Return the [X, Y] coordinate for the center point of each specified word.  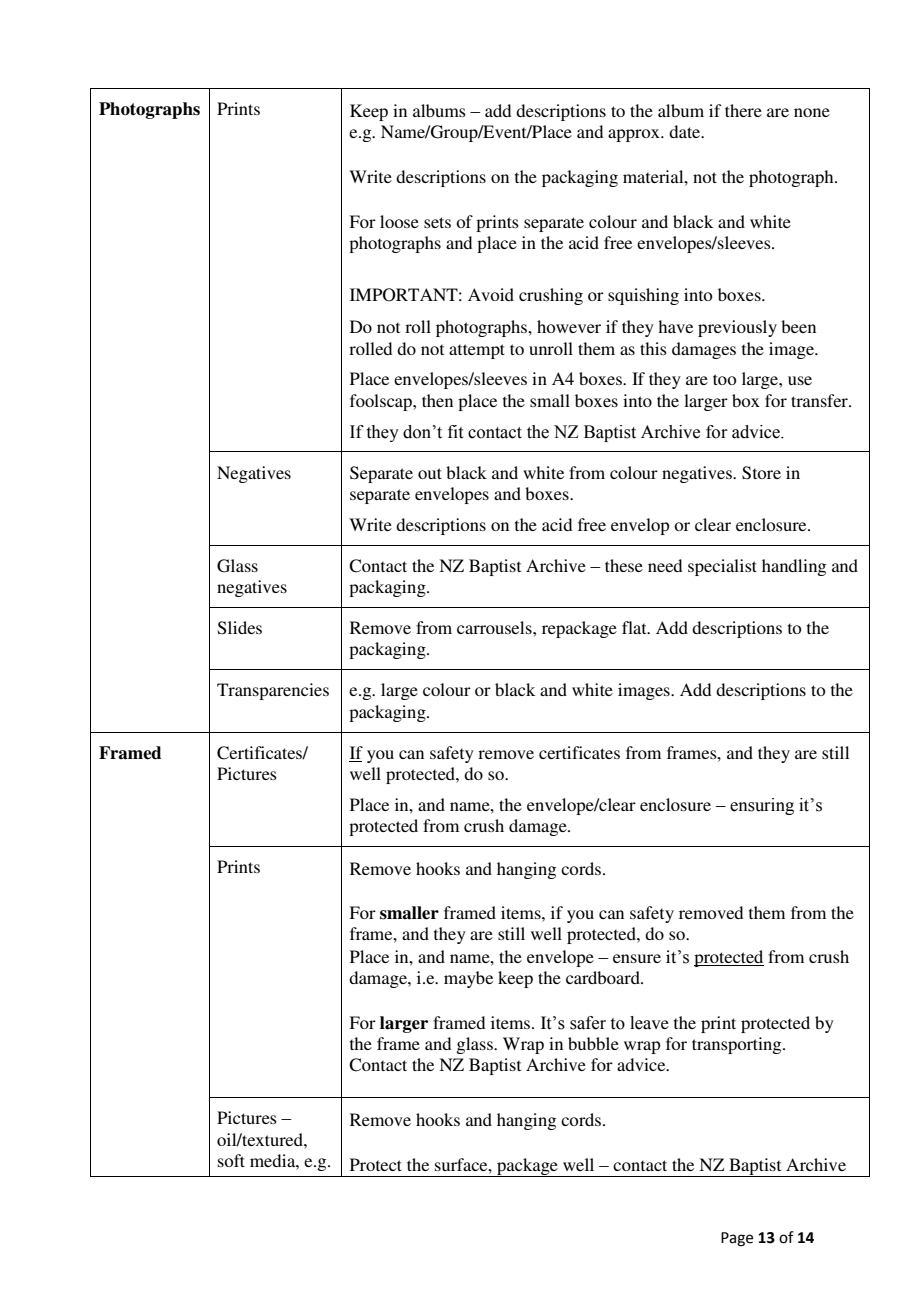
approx [635, 135]
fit [455, 432]
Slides [240, 628]
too [724, 379]
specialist [722, 567]
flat [635, 627]
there [743, 110]
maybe [468, 979]
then [437, 400]
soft [231, 1160]
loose [399, 221]
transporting [738, 1045]
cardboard [604, 977]
